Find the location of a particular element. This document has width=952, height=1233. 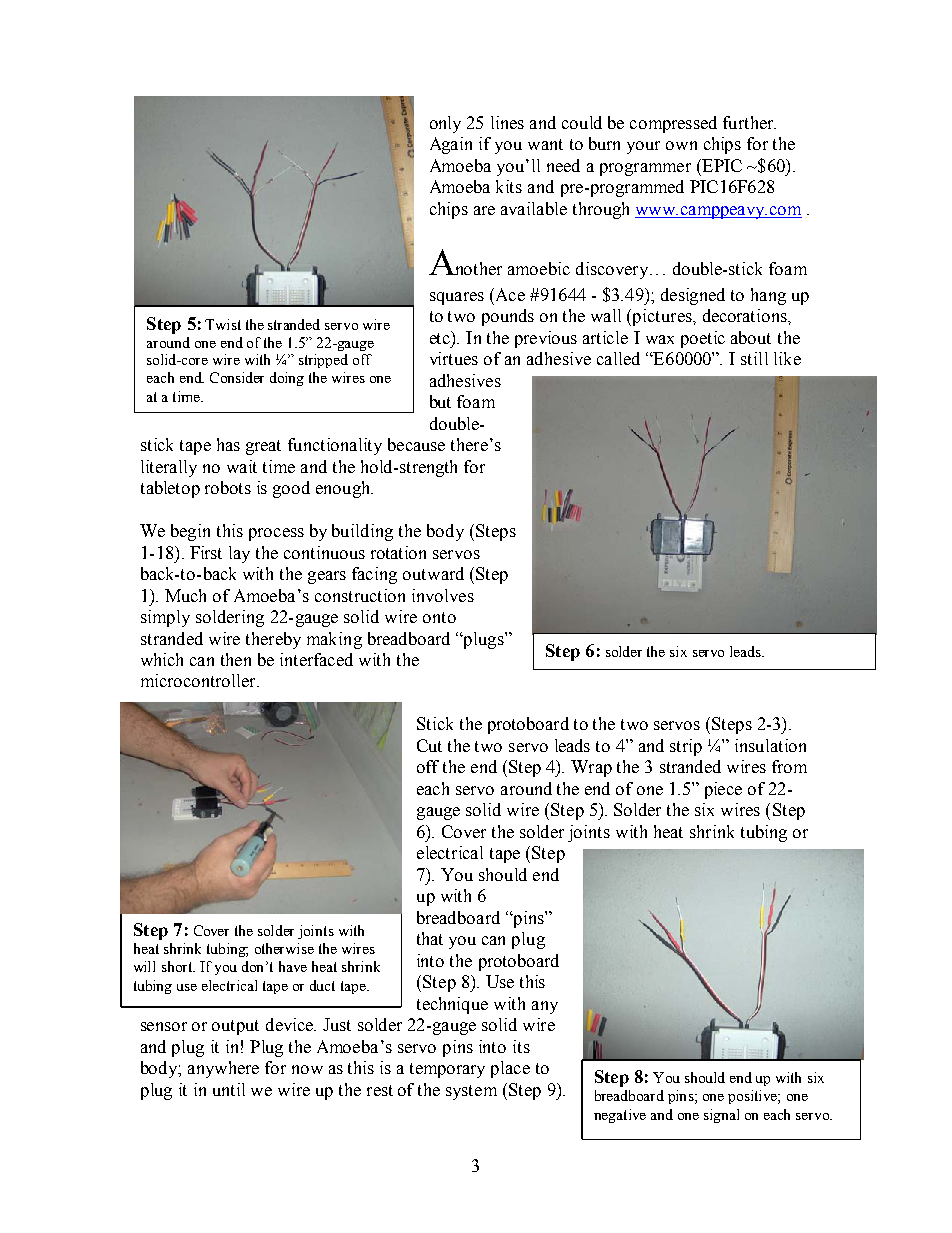

microcontroller is located at coordinates (199, 680).
